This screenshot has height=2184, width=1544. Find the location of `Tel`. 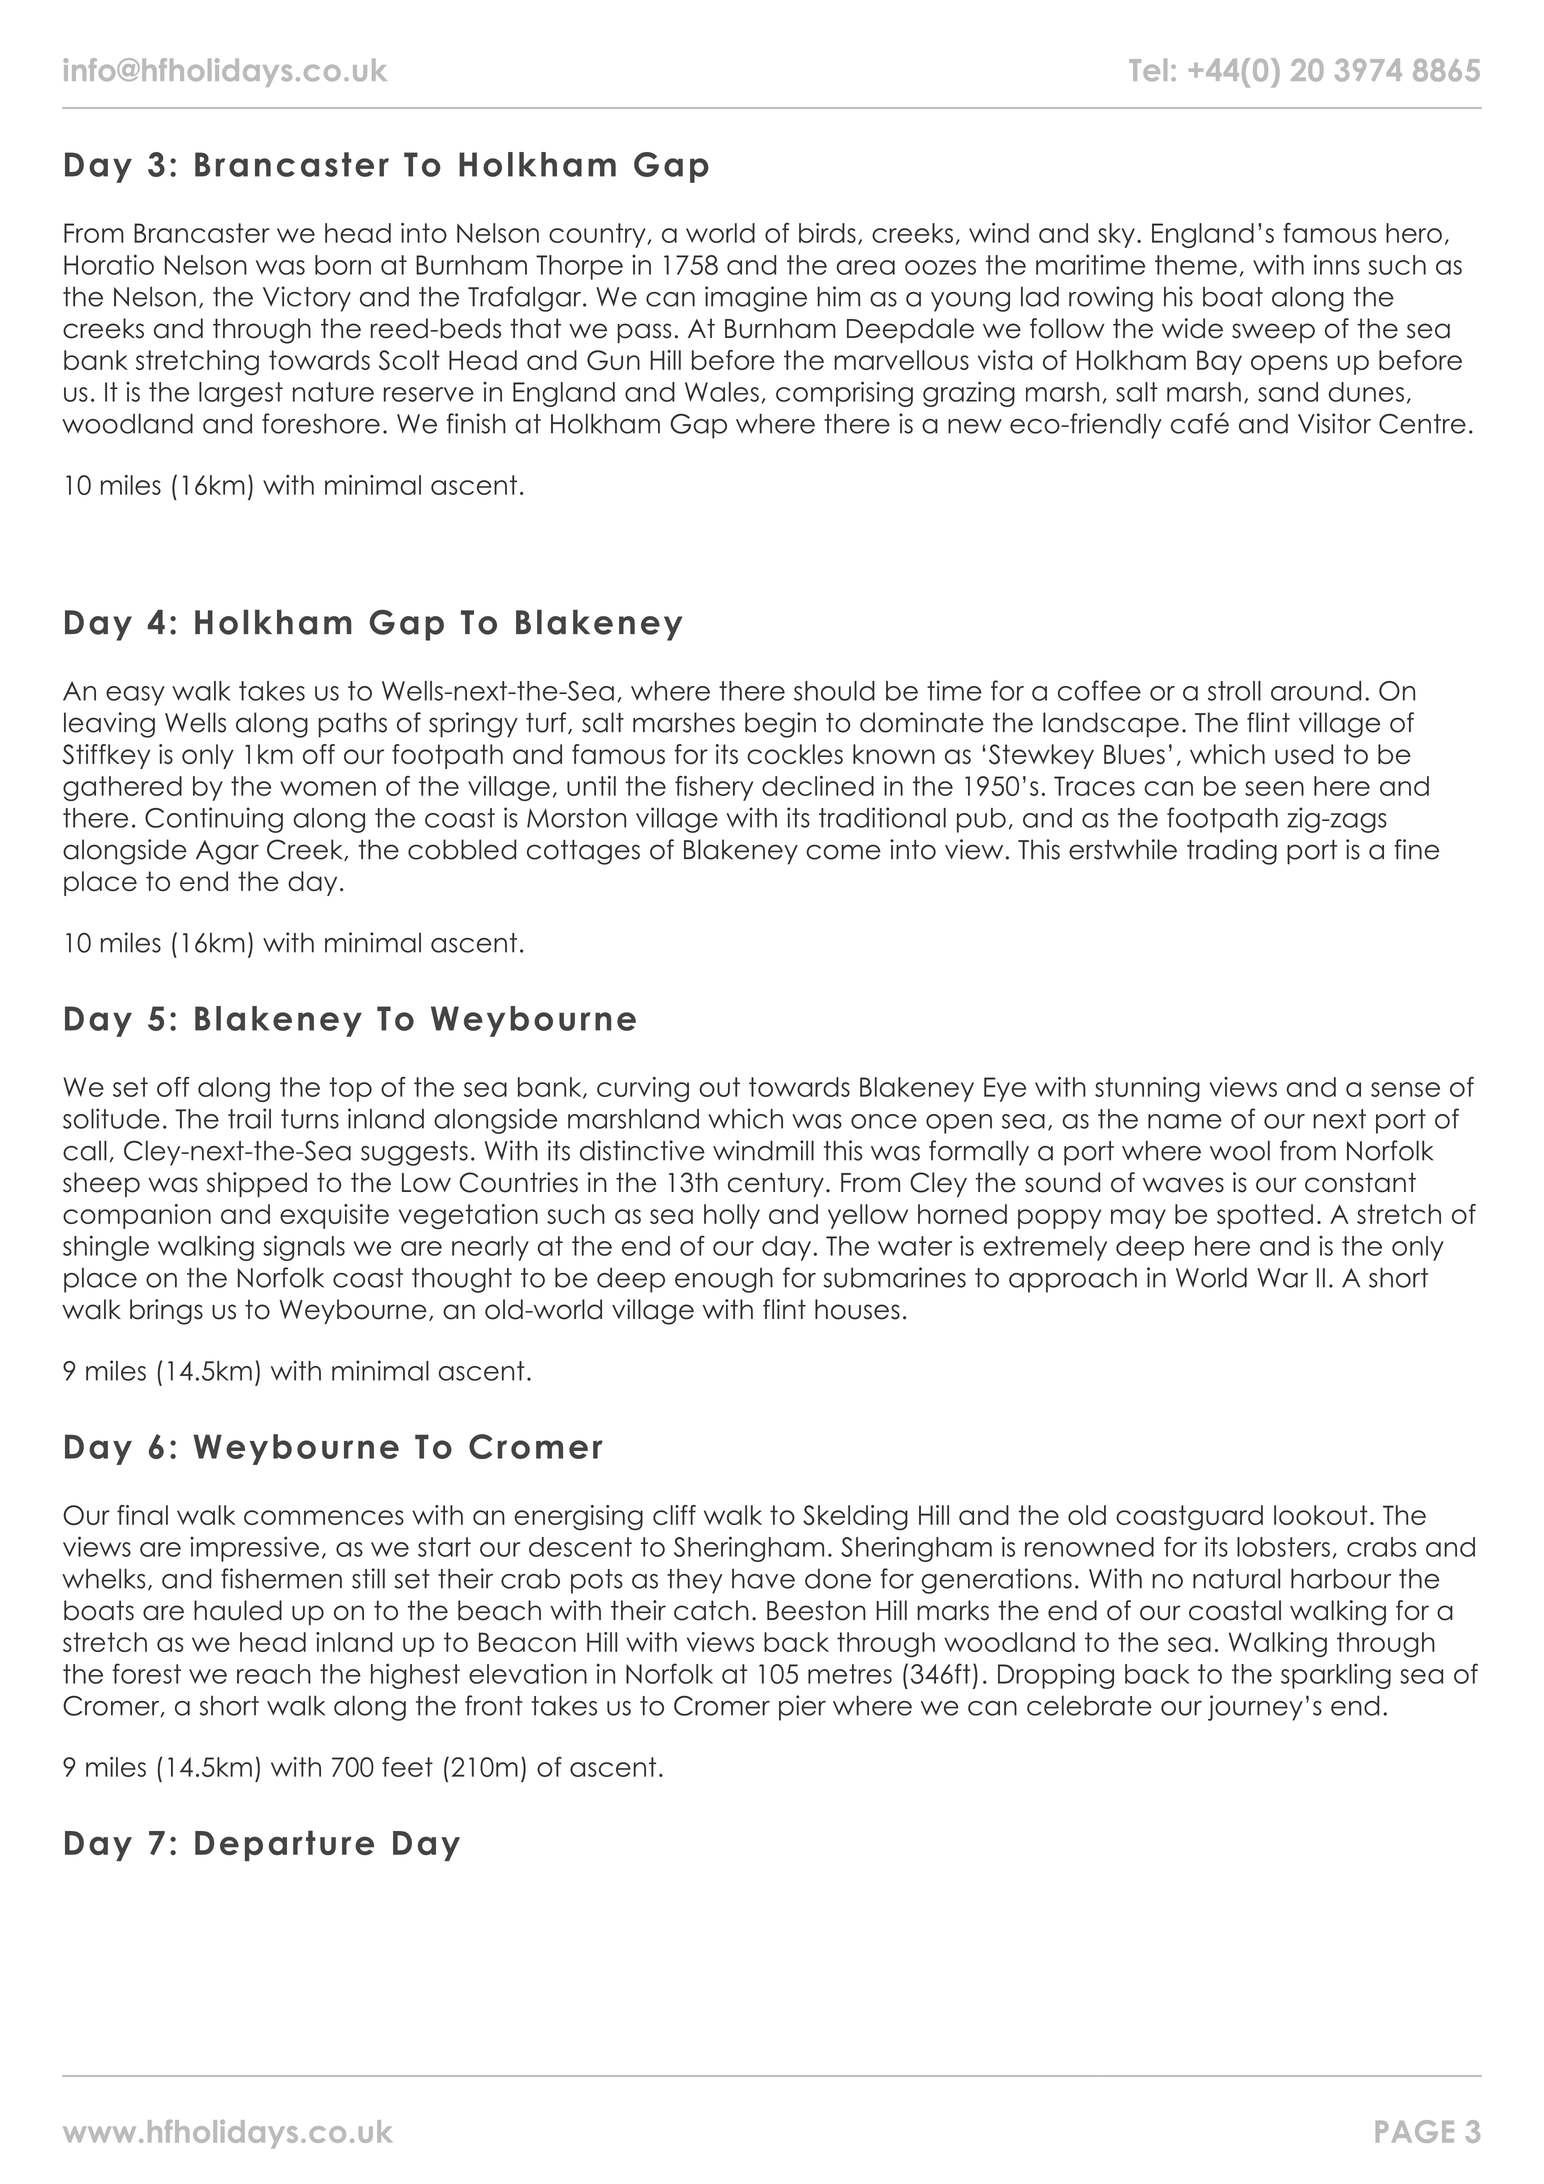

Tel is located at coordinates (1148, 70).
